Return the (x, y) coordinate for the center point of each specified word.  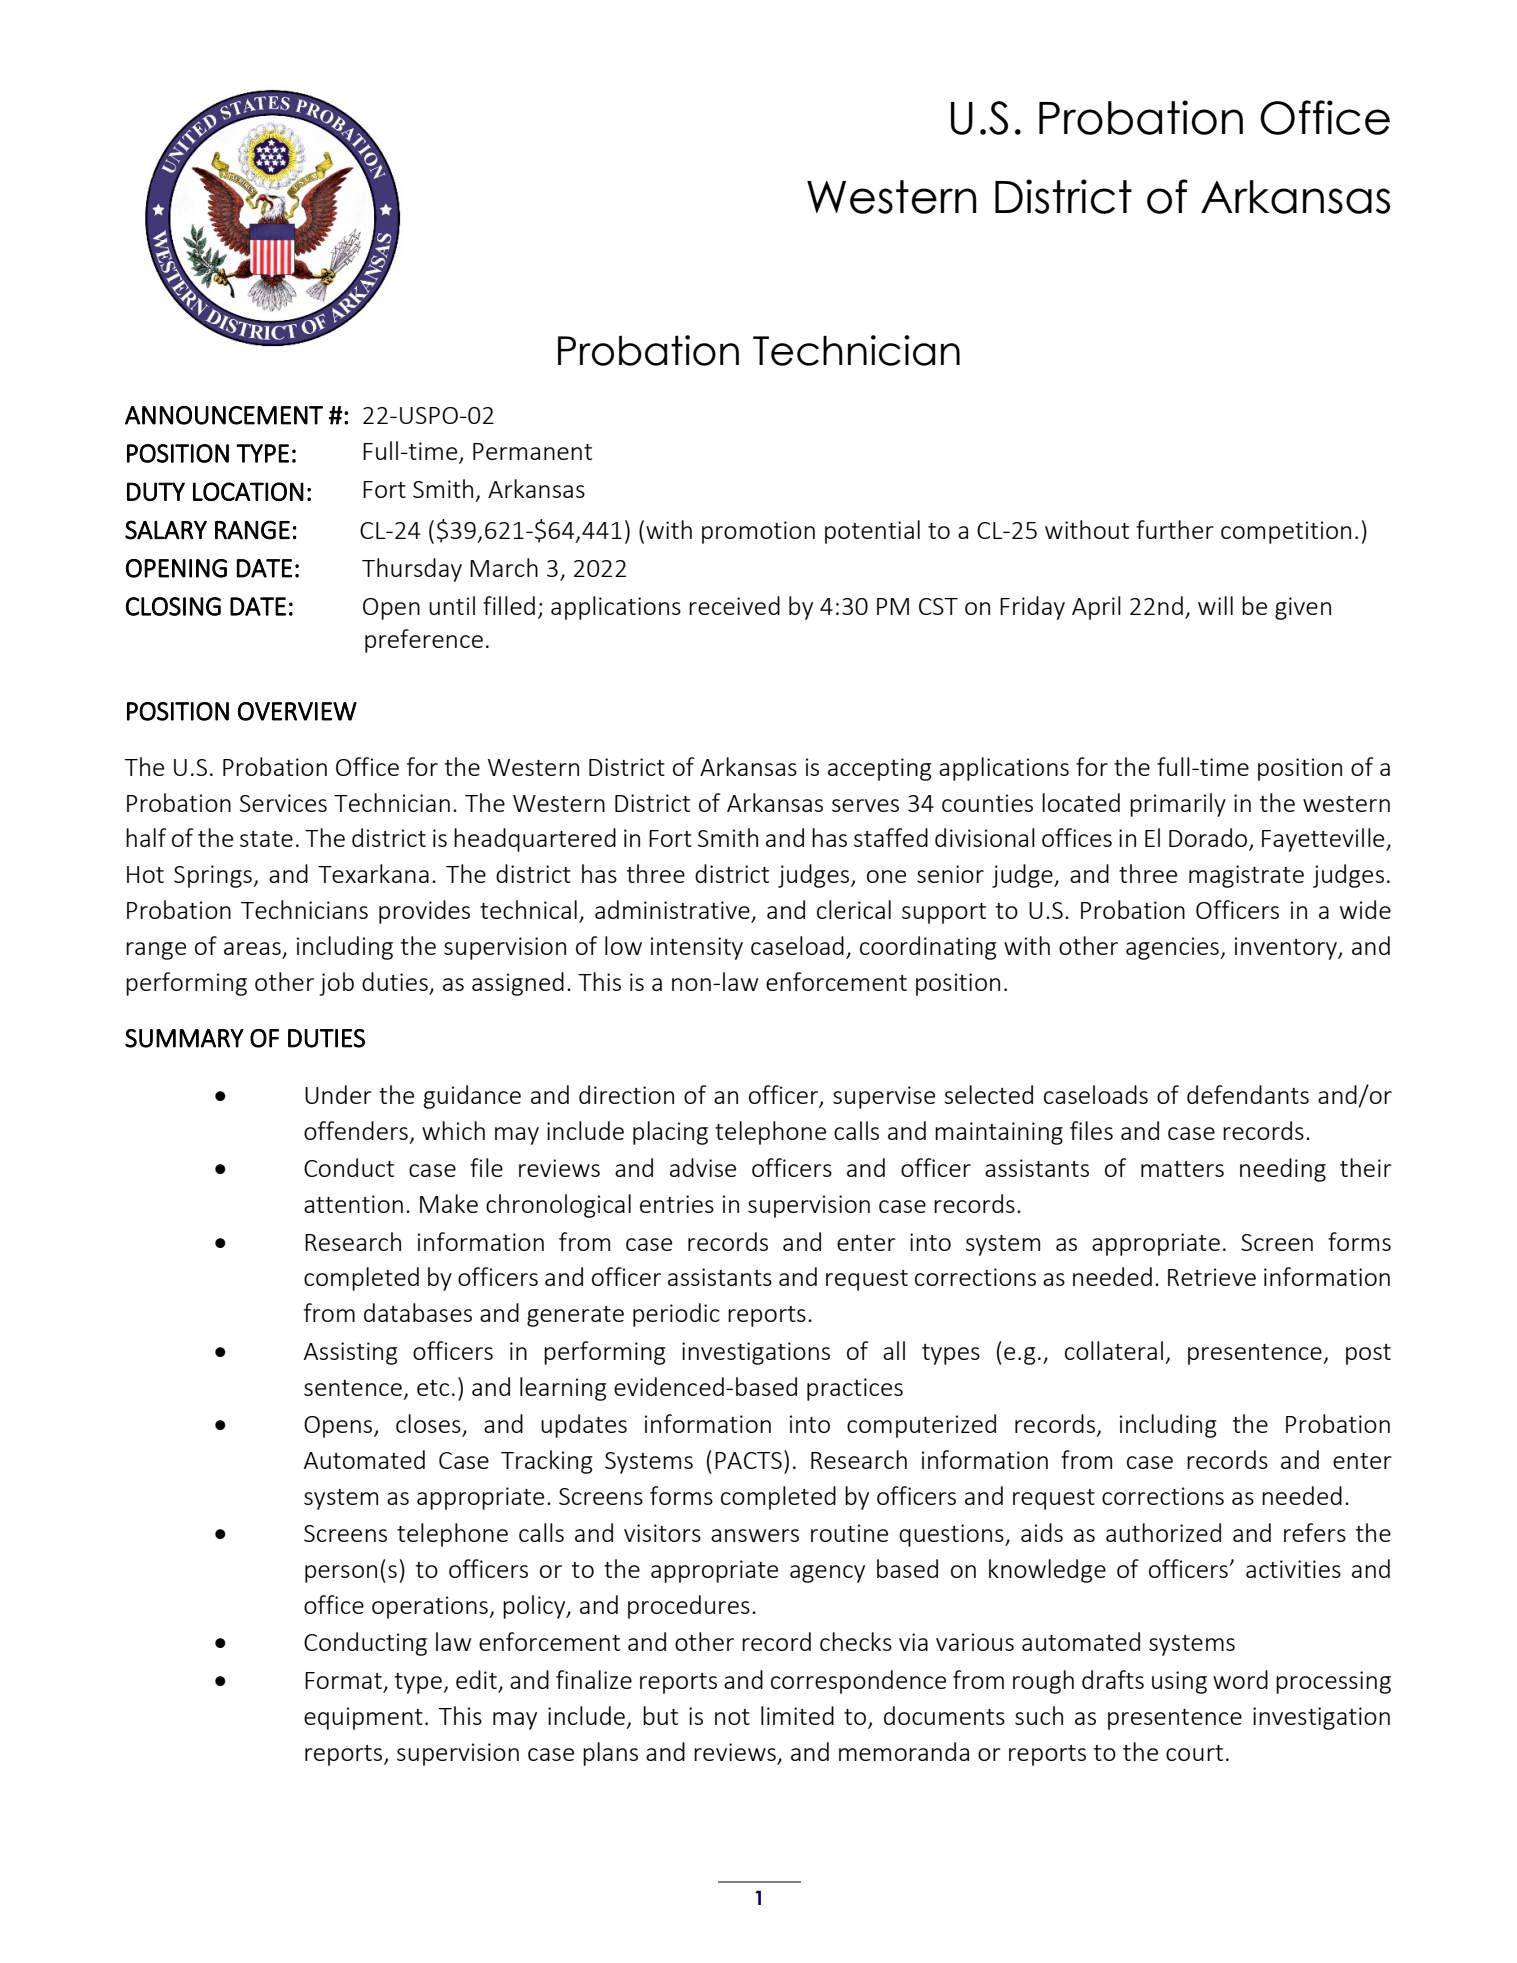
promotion (758, 532)
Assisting (350, 1353)
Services (283, 803)
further (1175, 529)
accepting (879, 769)
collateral (1114, 1350)
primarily (1178, 805)
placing (670, 1133)
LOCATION (248, 491)
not (732, 1717)
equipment (363, 1718)
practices (855, 1389)
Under (338, 1094)
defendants (1248, 1094)
